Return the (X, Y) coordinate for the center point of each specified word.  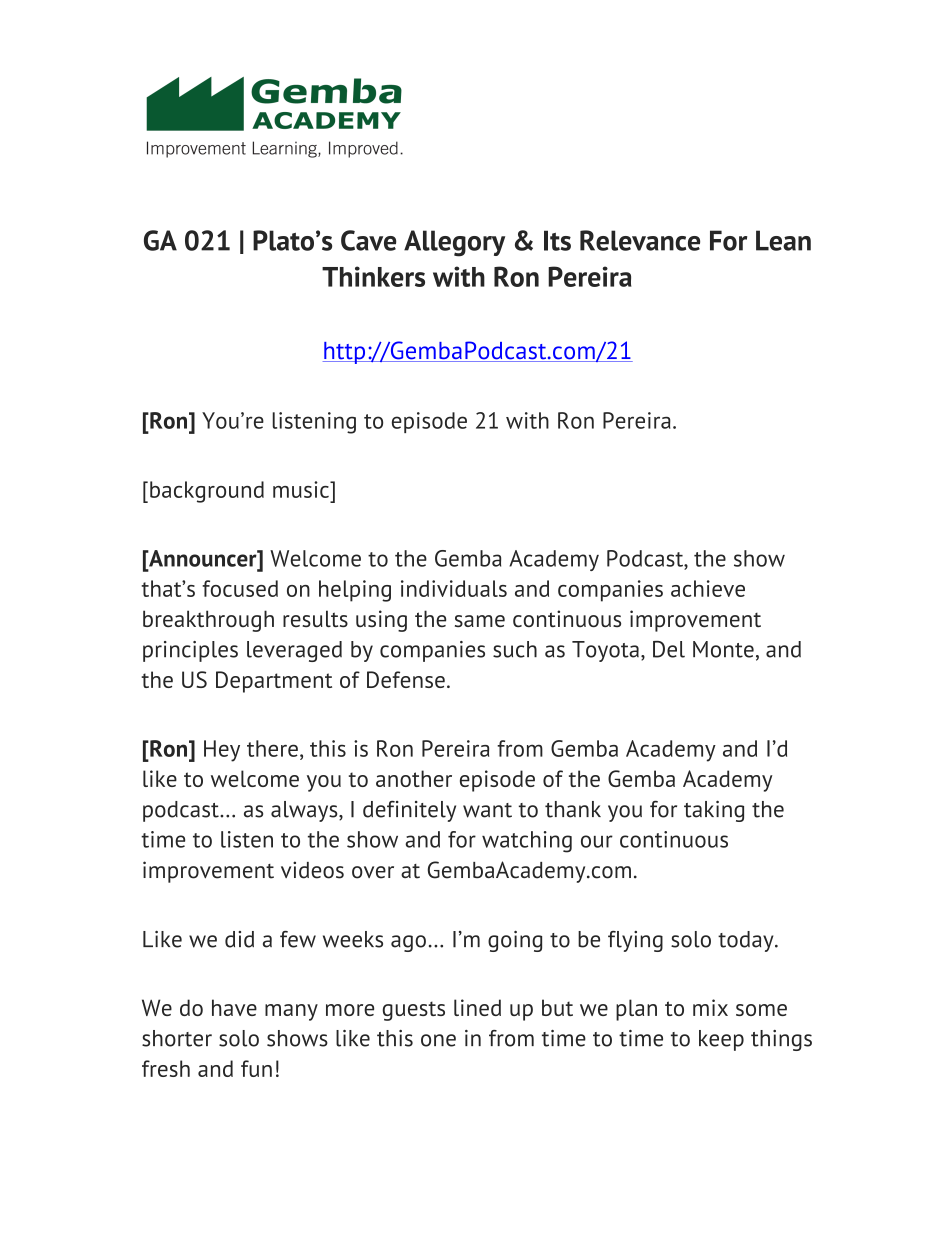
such (515, 649)
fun (256, 1068)
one (438, 1040)
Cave (368, 240)
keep (721, 1040)
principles (190, 651)
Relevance (640, 240)
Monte (723, 649)
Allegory (454, 243)
